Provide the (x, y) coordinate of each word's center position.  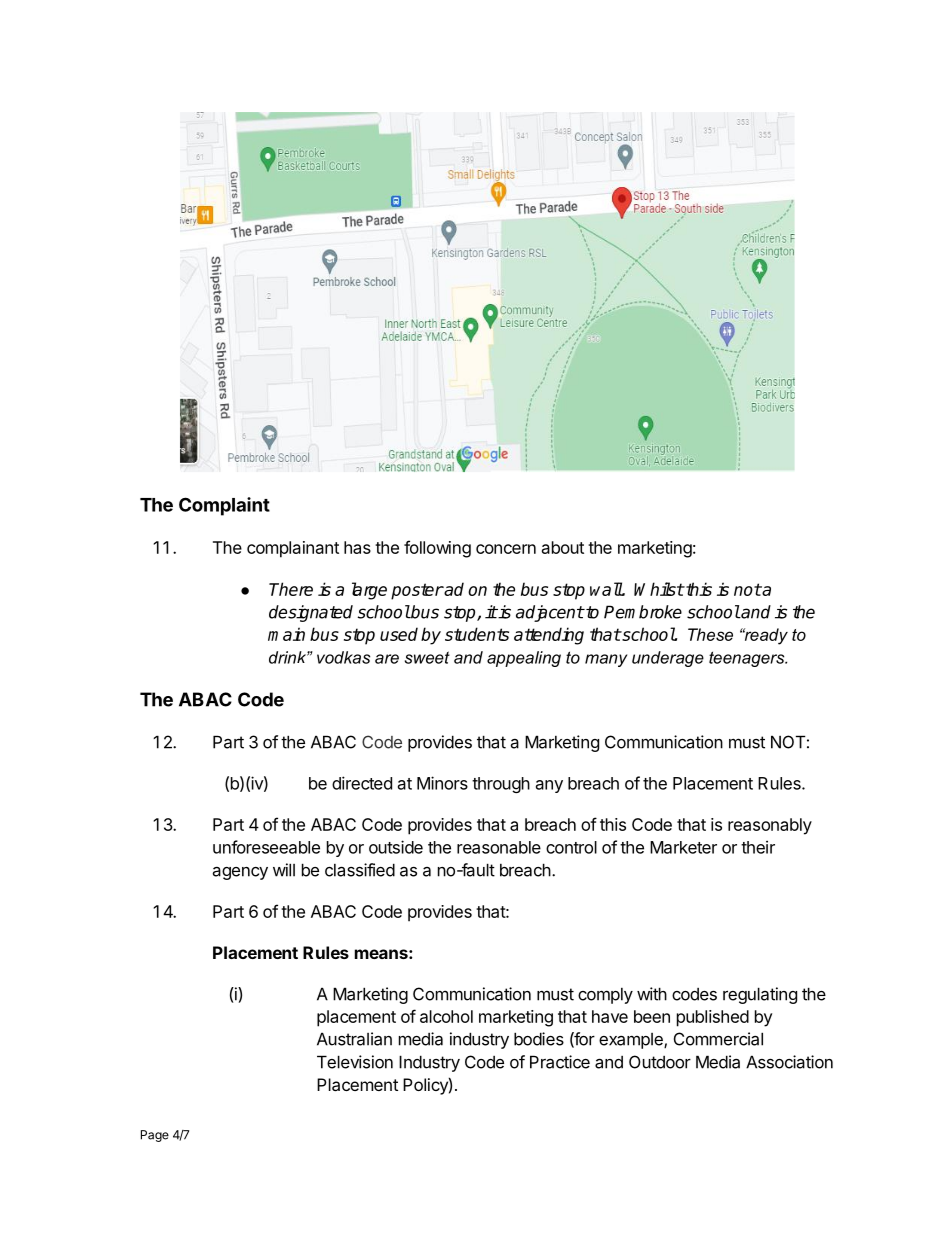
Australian (354, 1039)
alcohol (446, 1016)
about (563, 547)
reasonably (770, 826)
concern (506, 549)
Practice (560, 1062)
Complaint (224, 506)
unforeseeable (266, 847)
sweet (427, 657)
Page (155, 1136)
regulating (760, 995)
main (286, 634)
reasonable (499, 847)
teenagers (748, 659)
